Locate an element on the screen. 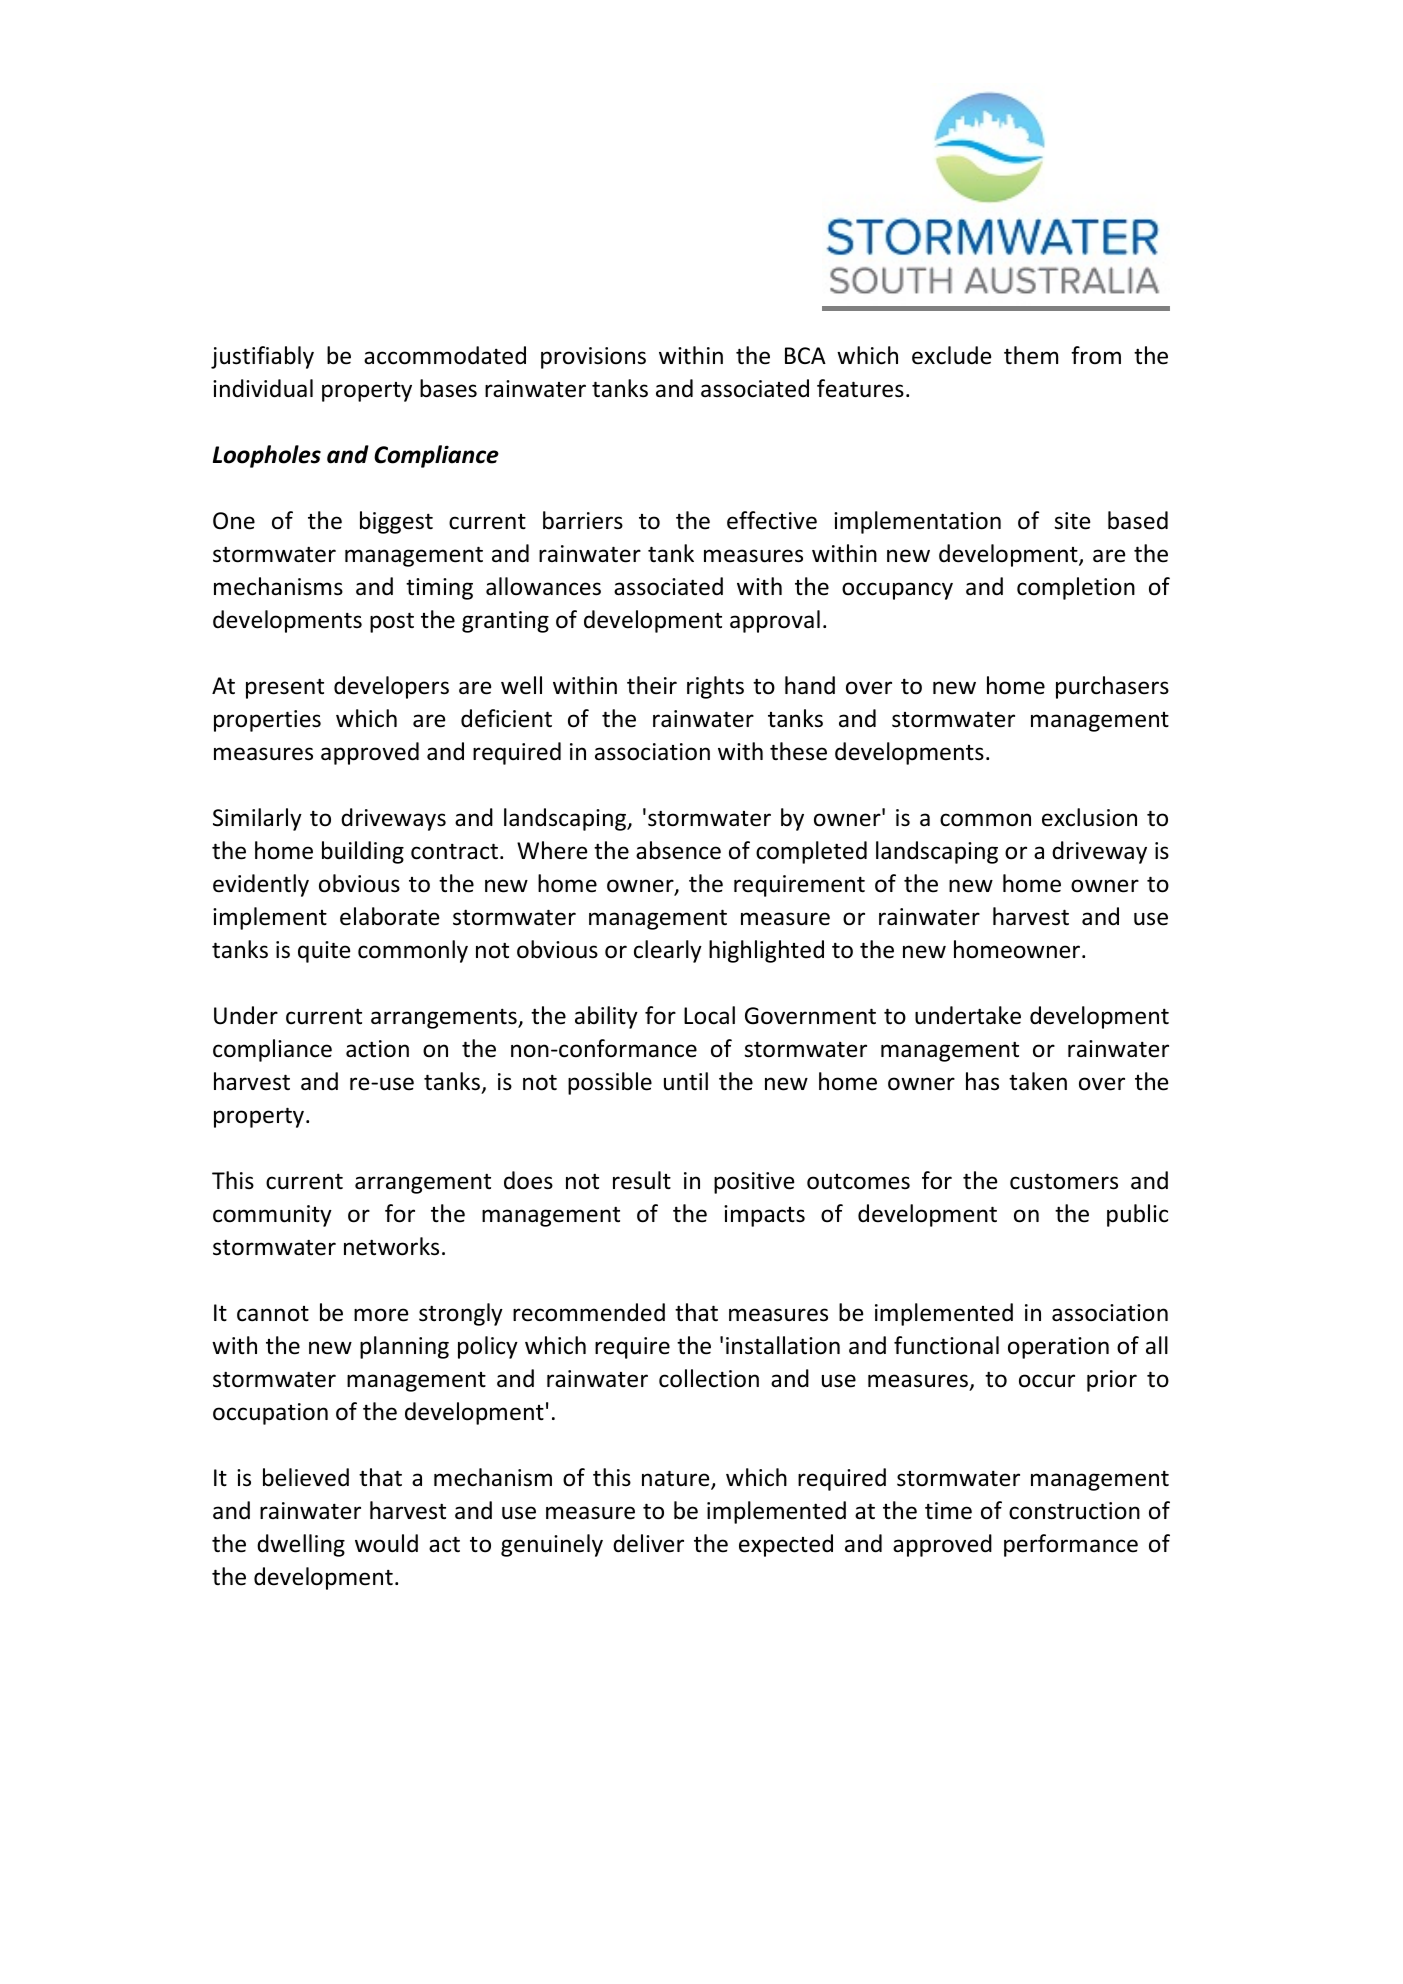 The image size is (1403, 1984). nature is located at coordinates (677, 1479).
